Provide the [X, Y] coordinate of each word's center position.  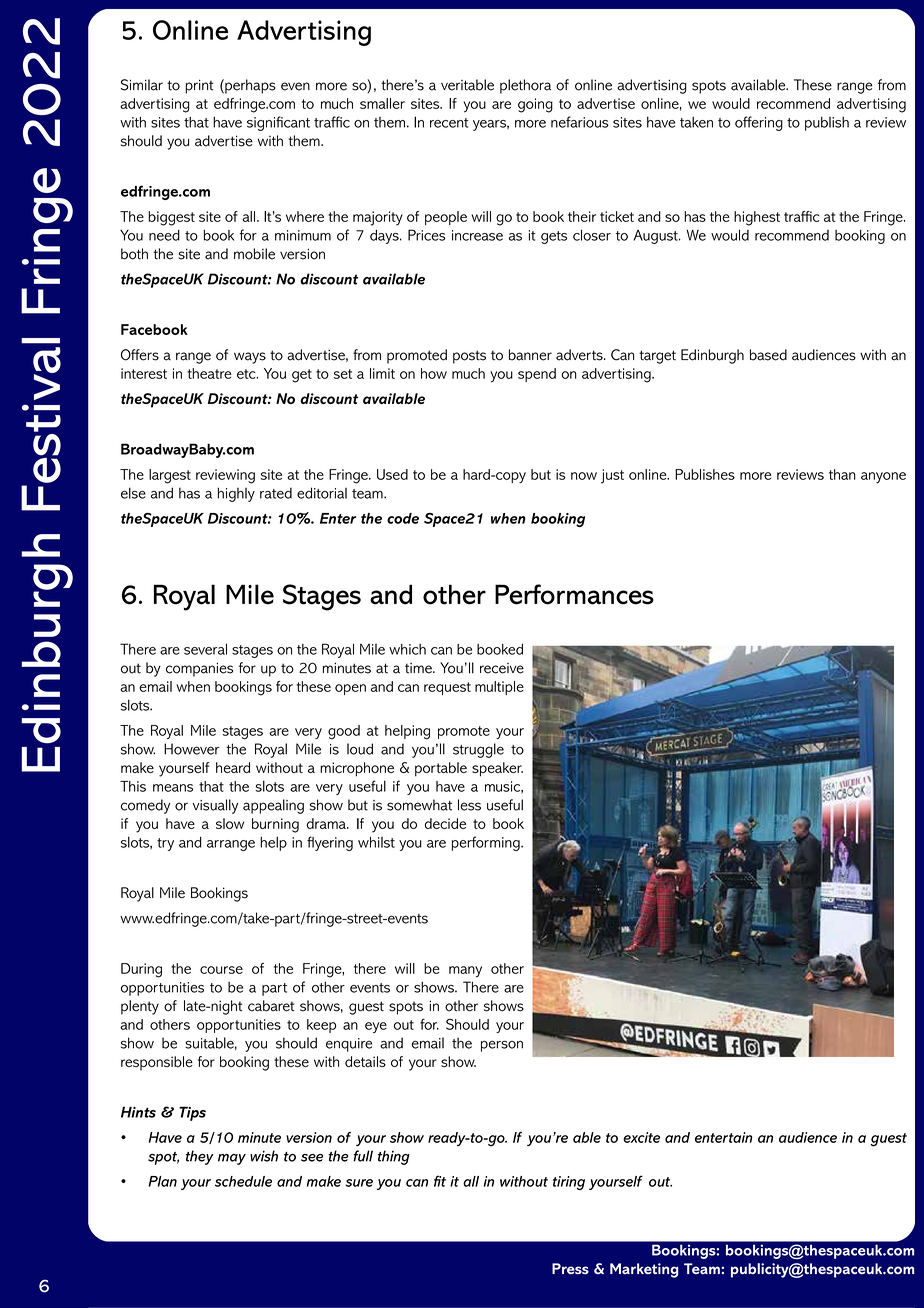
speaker [497, 769]
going [535, 105]
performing [487, 843]
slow [230, 823]
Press [570, 1268]
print [199, 87]
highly [236, 494]
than [842, 474]
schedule [243, 1181]
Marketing [644, 1270]
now [584, 476]
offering [759, 123]
